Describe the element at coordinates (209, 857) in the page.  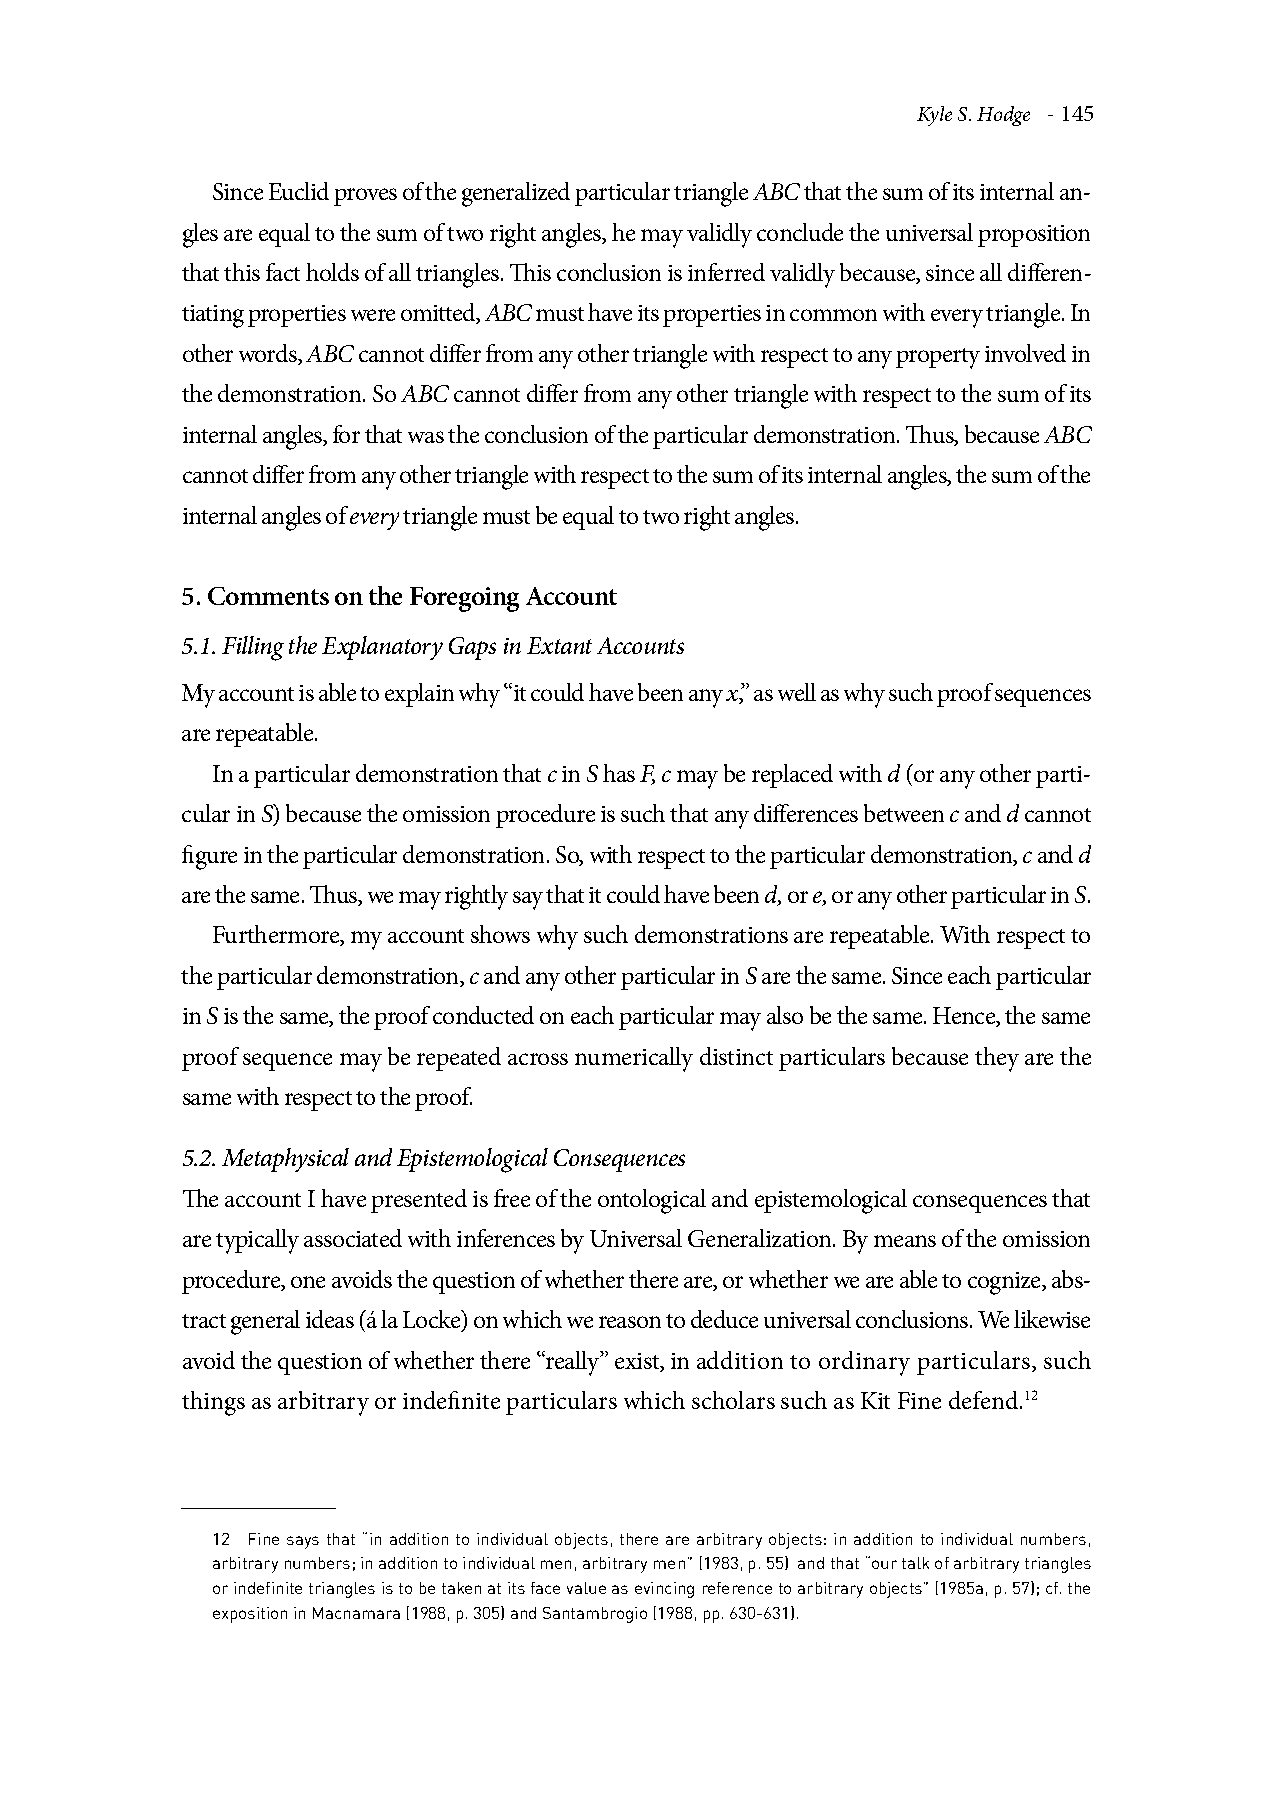
I see `figure` at that location.
